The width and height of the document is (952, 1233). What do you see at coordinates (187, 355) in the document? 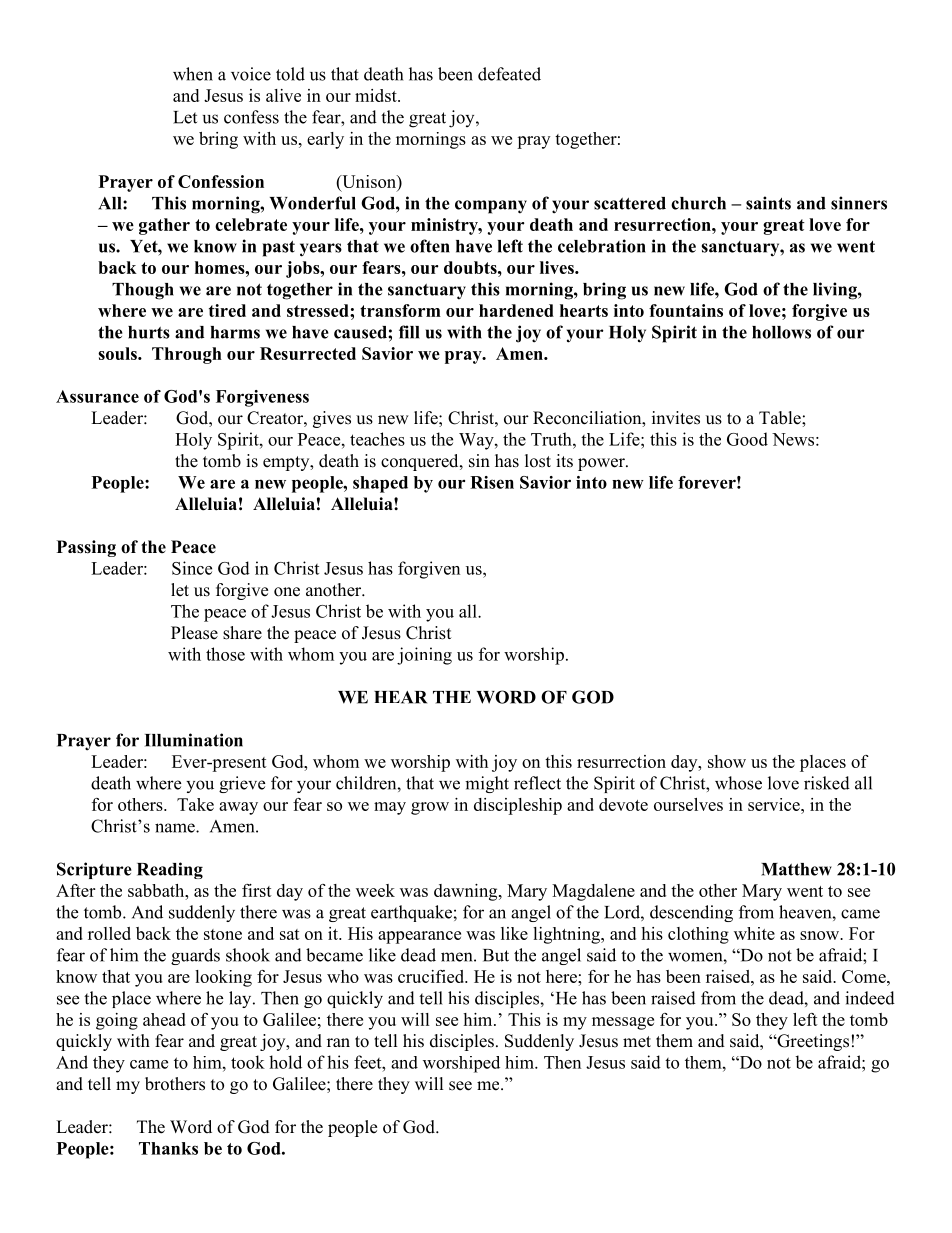
I see `Through` at bounding box center [187, 355].
